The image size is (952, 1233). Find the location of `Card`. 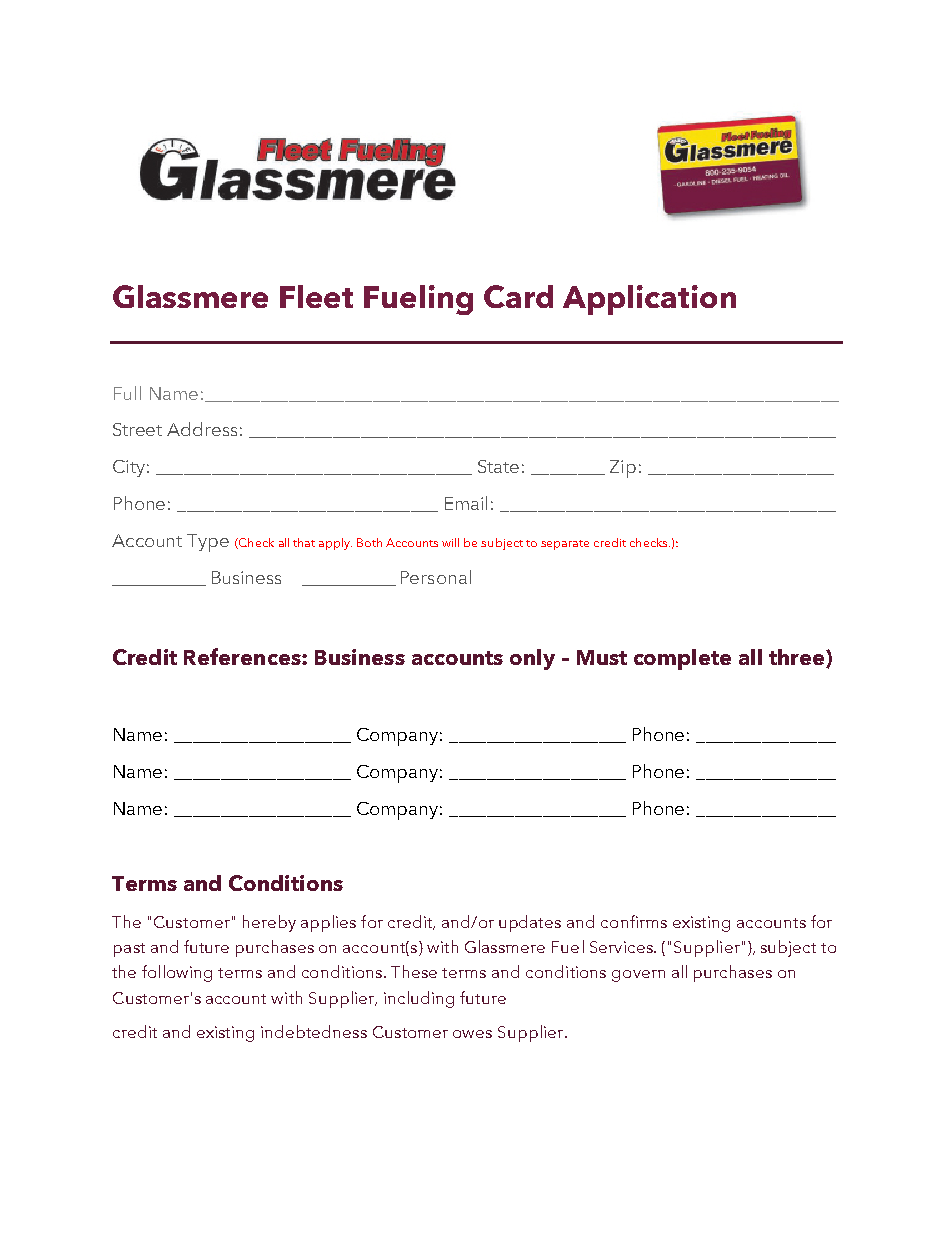

Card is located at coordinates (518, 296).
